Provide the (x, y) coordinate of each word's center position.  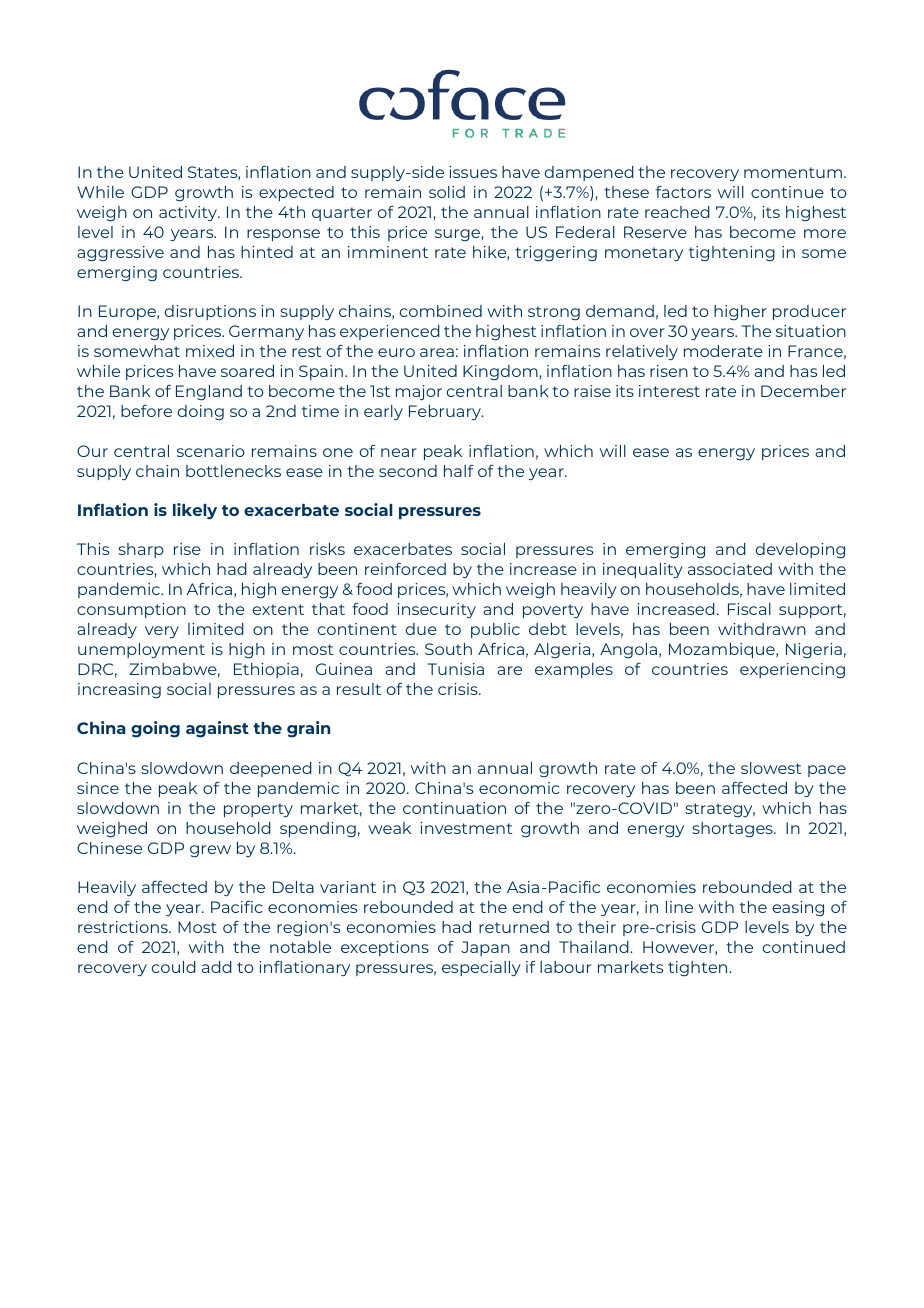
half (459, 471)
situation (811, 331)
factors (683, 192)
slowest (771, 768)
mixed (210, 351)
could (174, 967)
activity (189, 213)
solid (447, 192)
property (258, 810)
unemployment (141, 650)
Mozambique (723, 650)
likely (195, 511)
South (448, 649)
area (437, 352)
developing (800, 551)
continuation (454, 808)
